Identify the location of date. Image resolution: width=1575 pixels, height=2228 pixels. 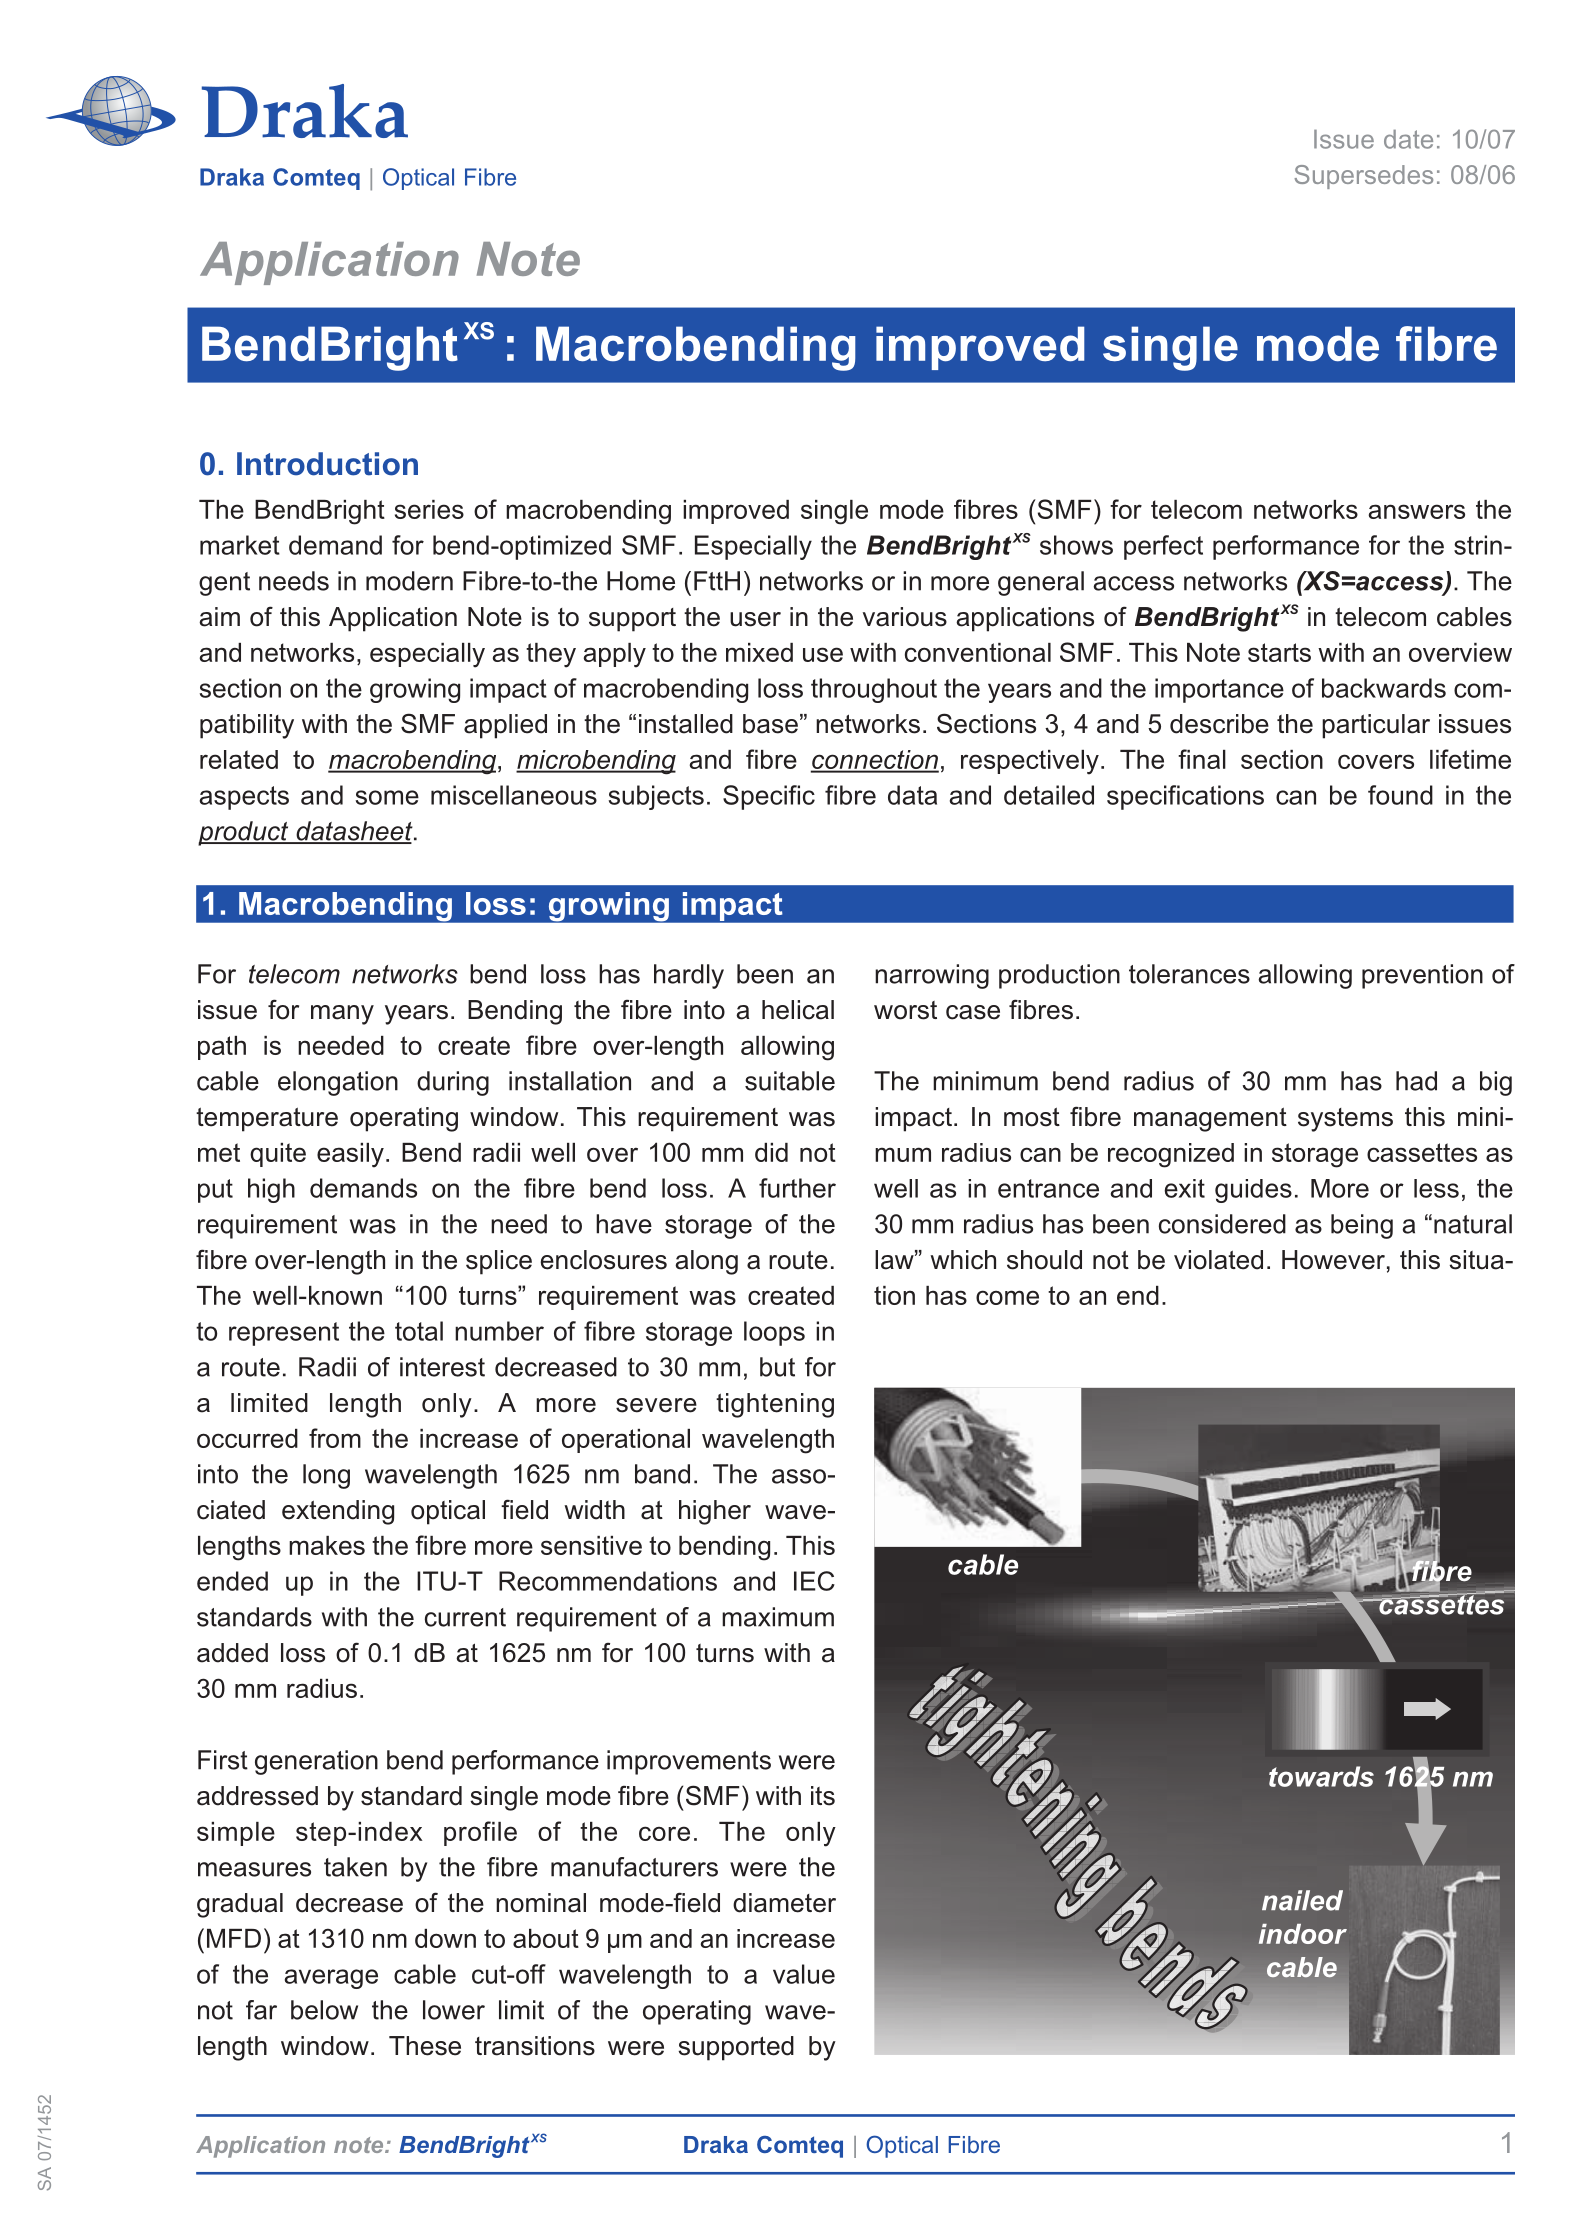
(1408, 139).
